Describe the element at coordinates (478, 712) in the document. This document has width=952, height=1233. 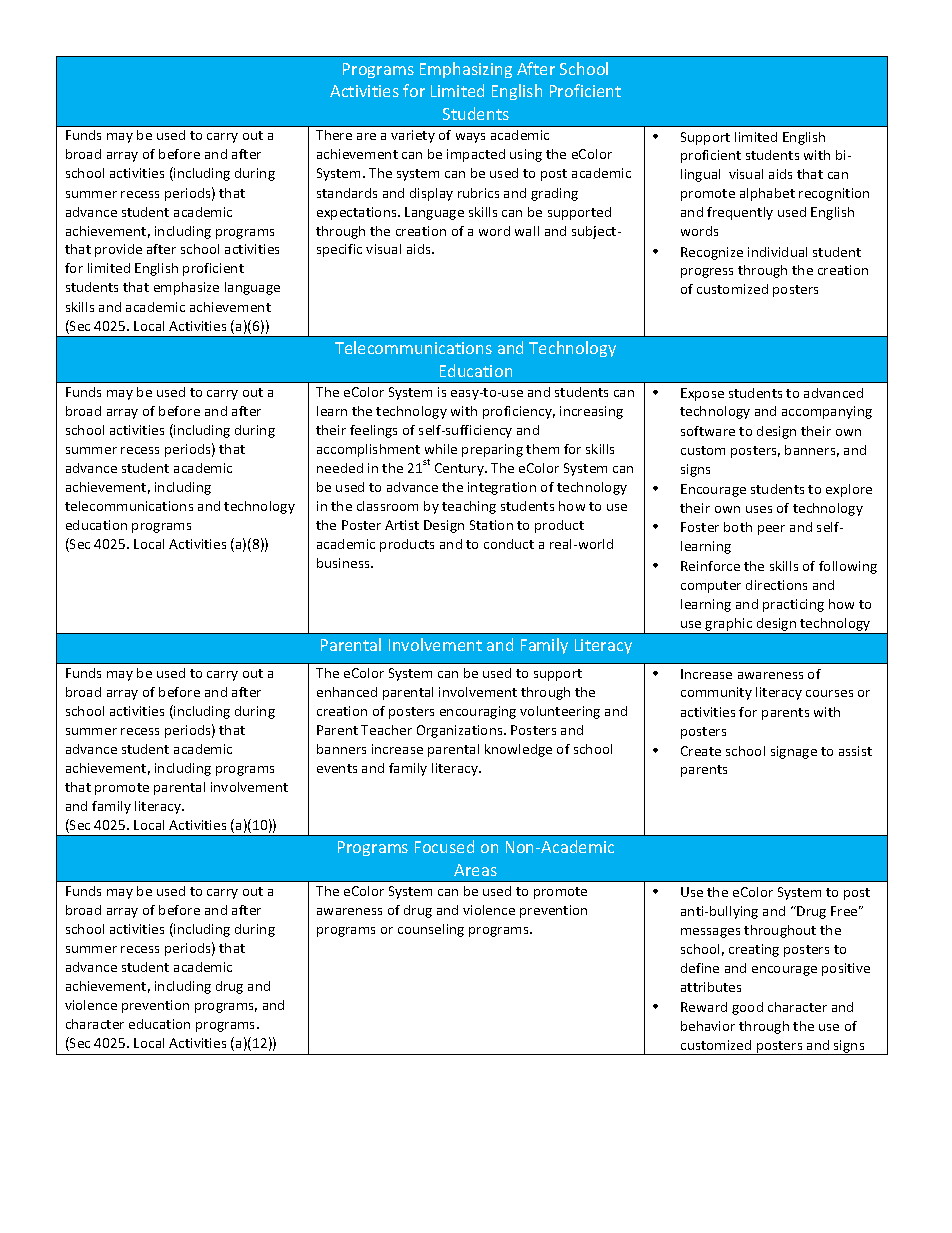
I see `encouraging` at that location.
